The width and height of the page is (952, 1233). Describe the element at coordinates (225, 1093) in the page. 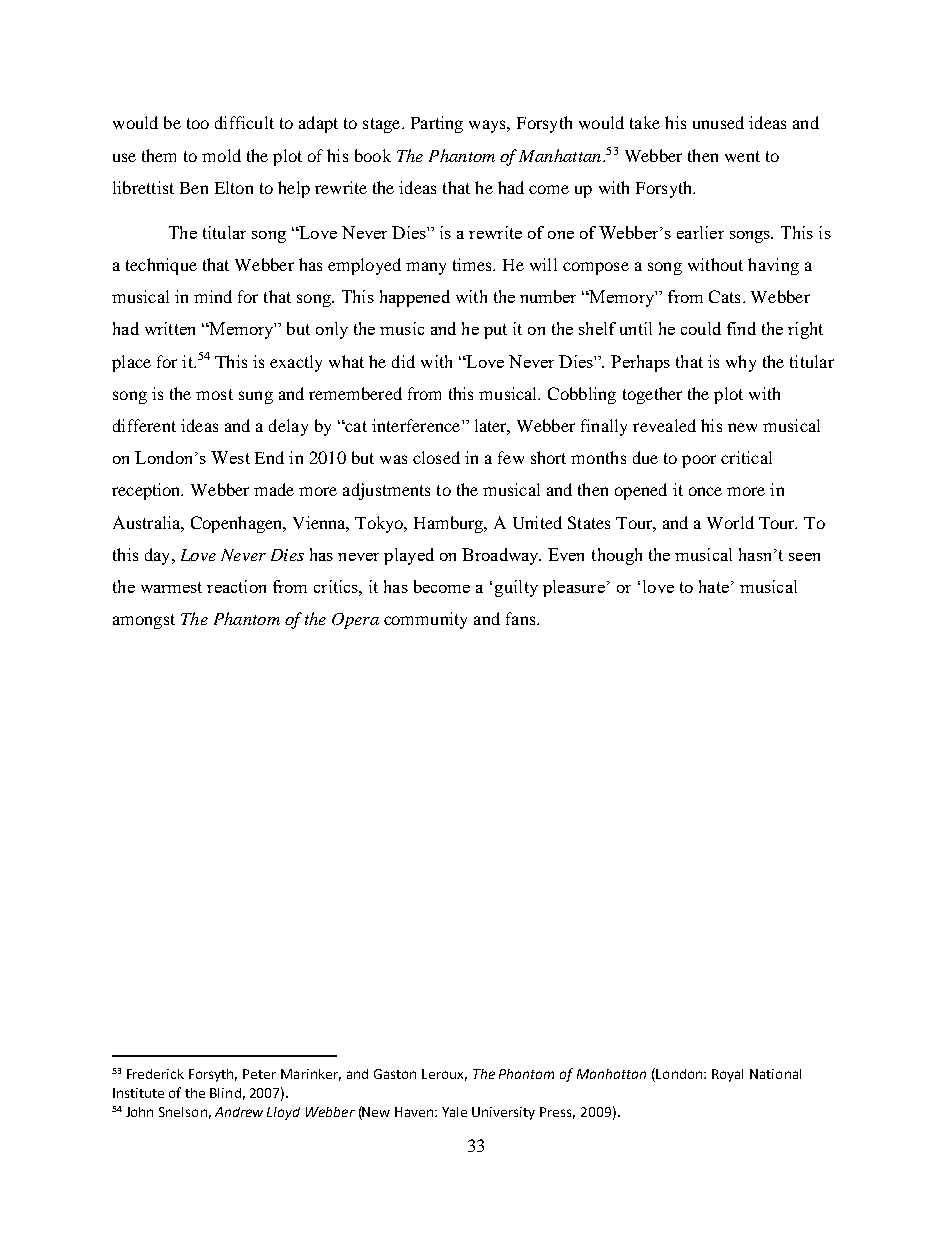

I see `Blind` at that location.
